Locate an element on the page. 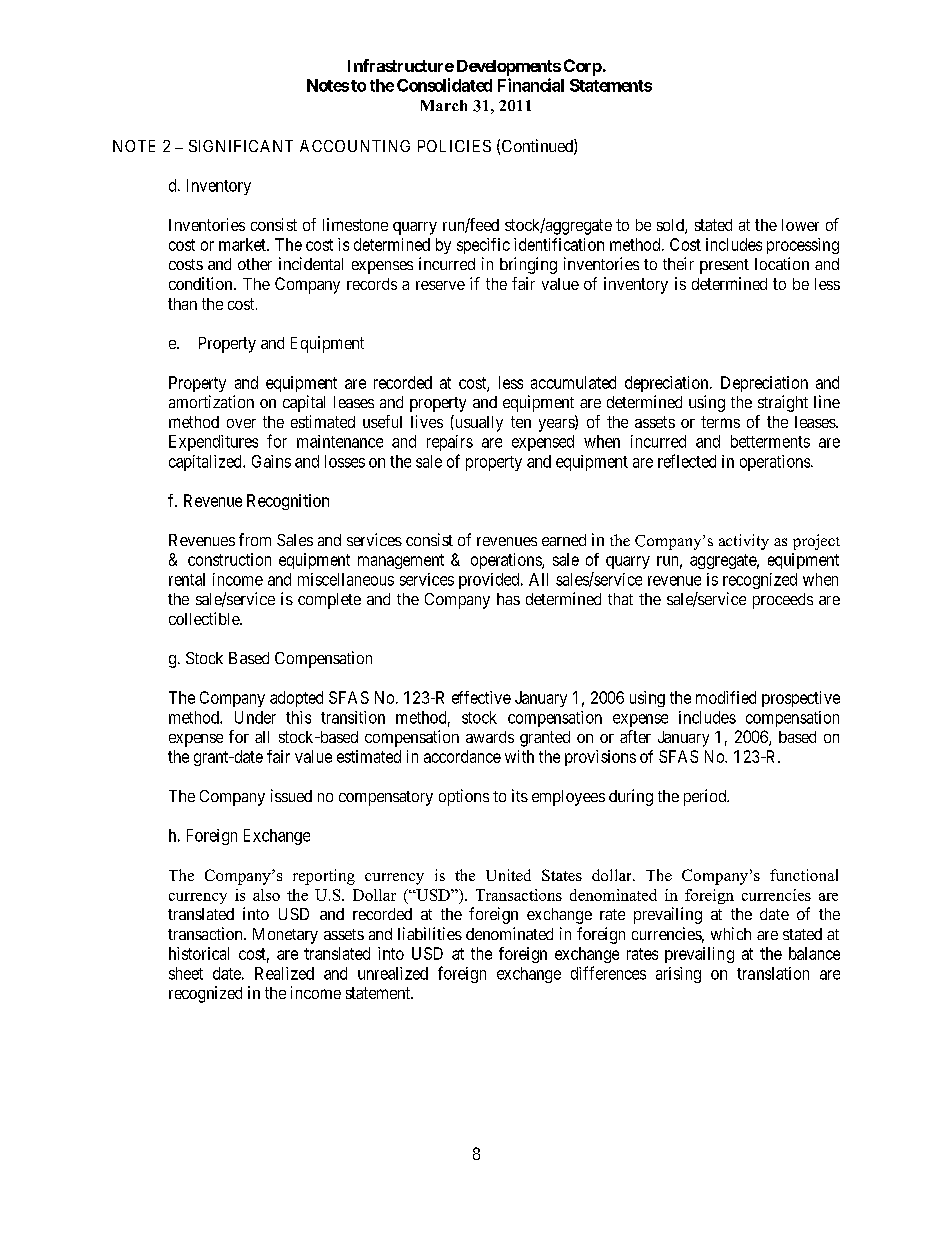 This image has width=952, height=1233. activity is located at coordinates (744, 542).
